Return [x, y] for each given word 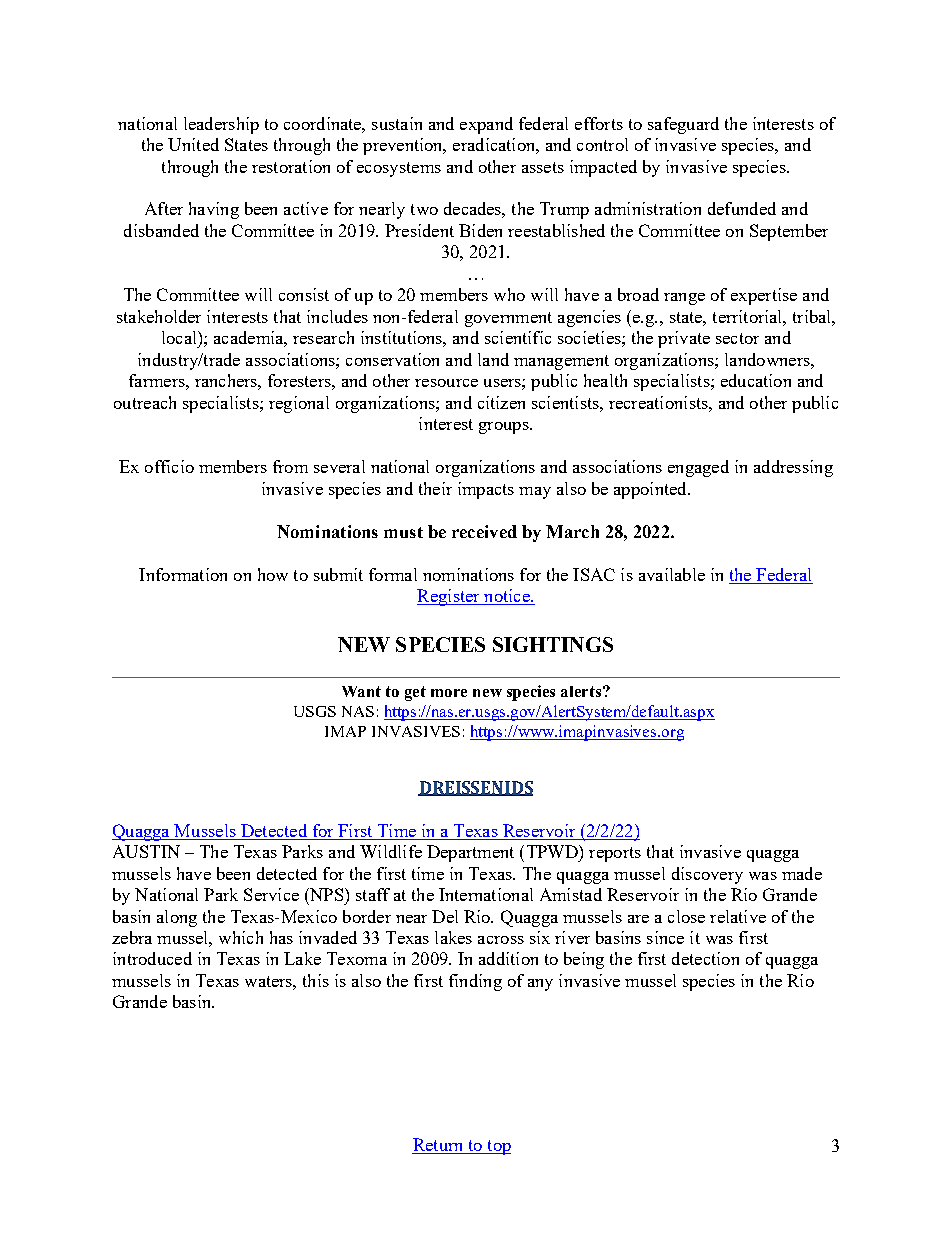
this [316, 980]
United [193, 144]
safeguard [683, 125]
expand [486, 125]
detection [705, 958]
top [498, 1147]
